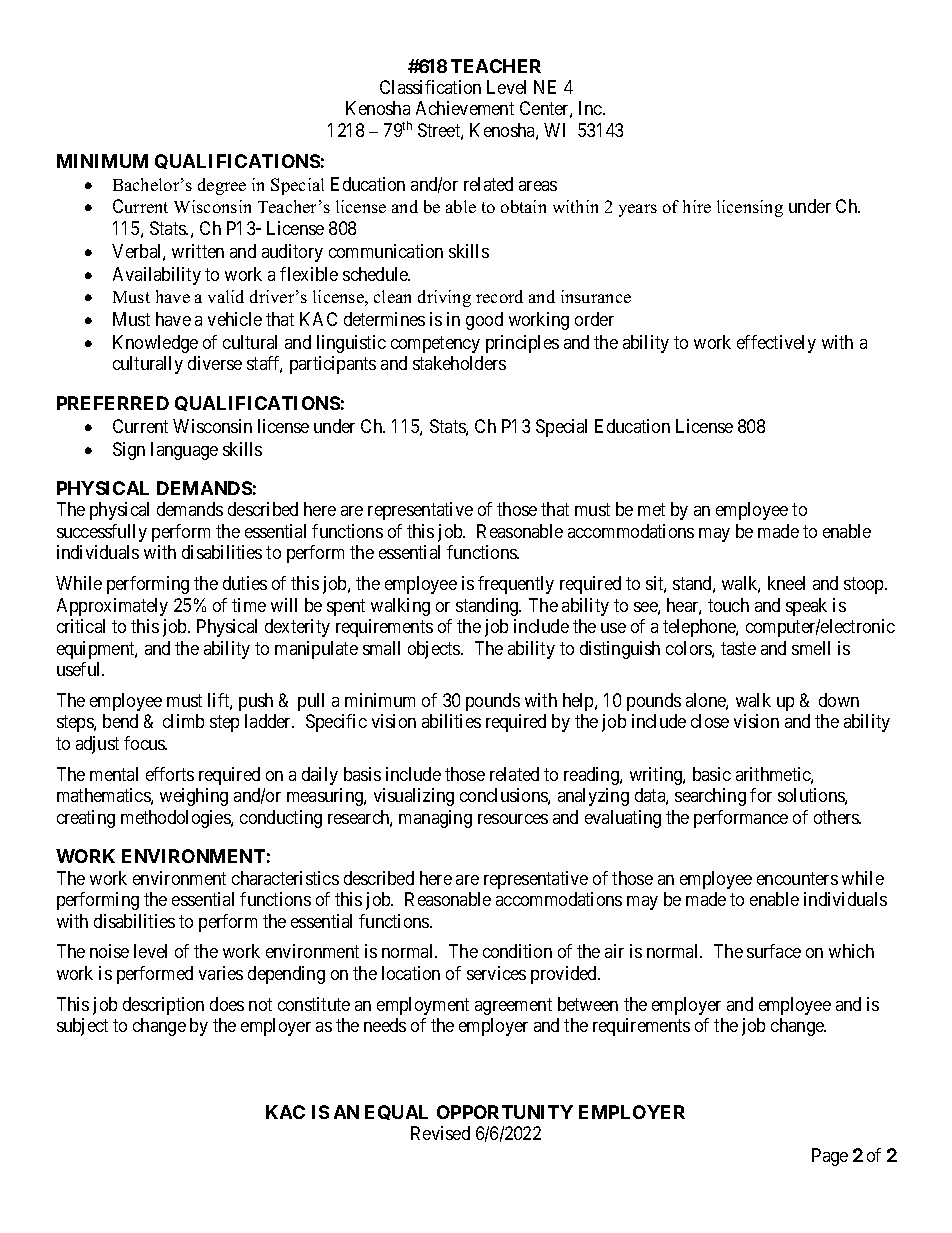  Describe the element at coordinates (465, 108) in the document. I see `Achievement` at that location.
